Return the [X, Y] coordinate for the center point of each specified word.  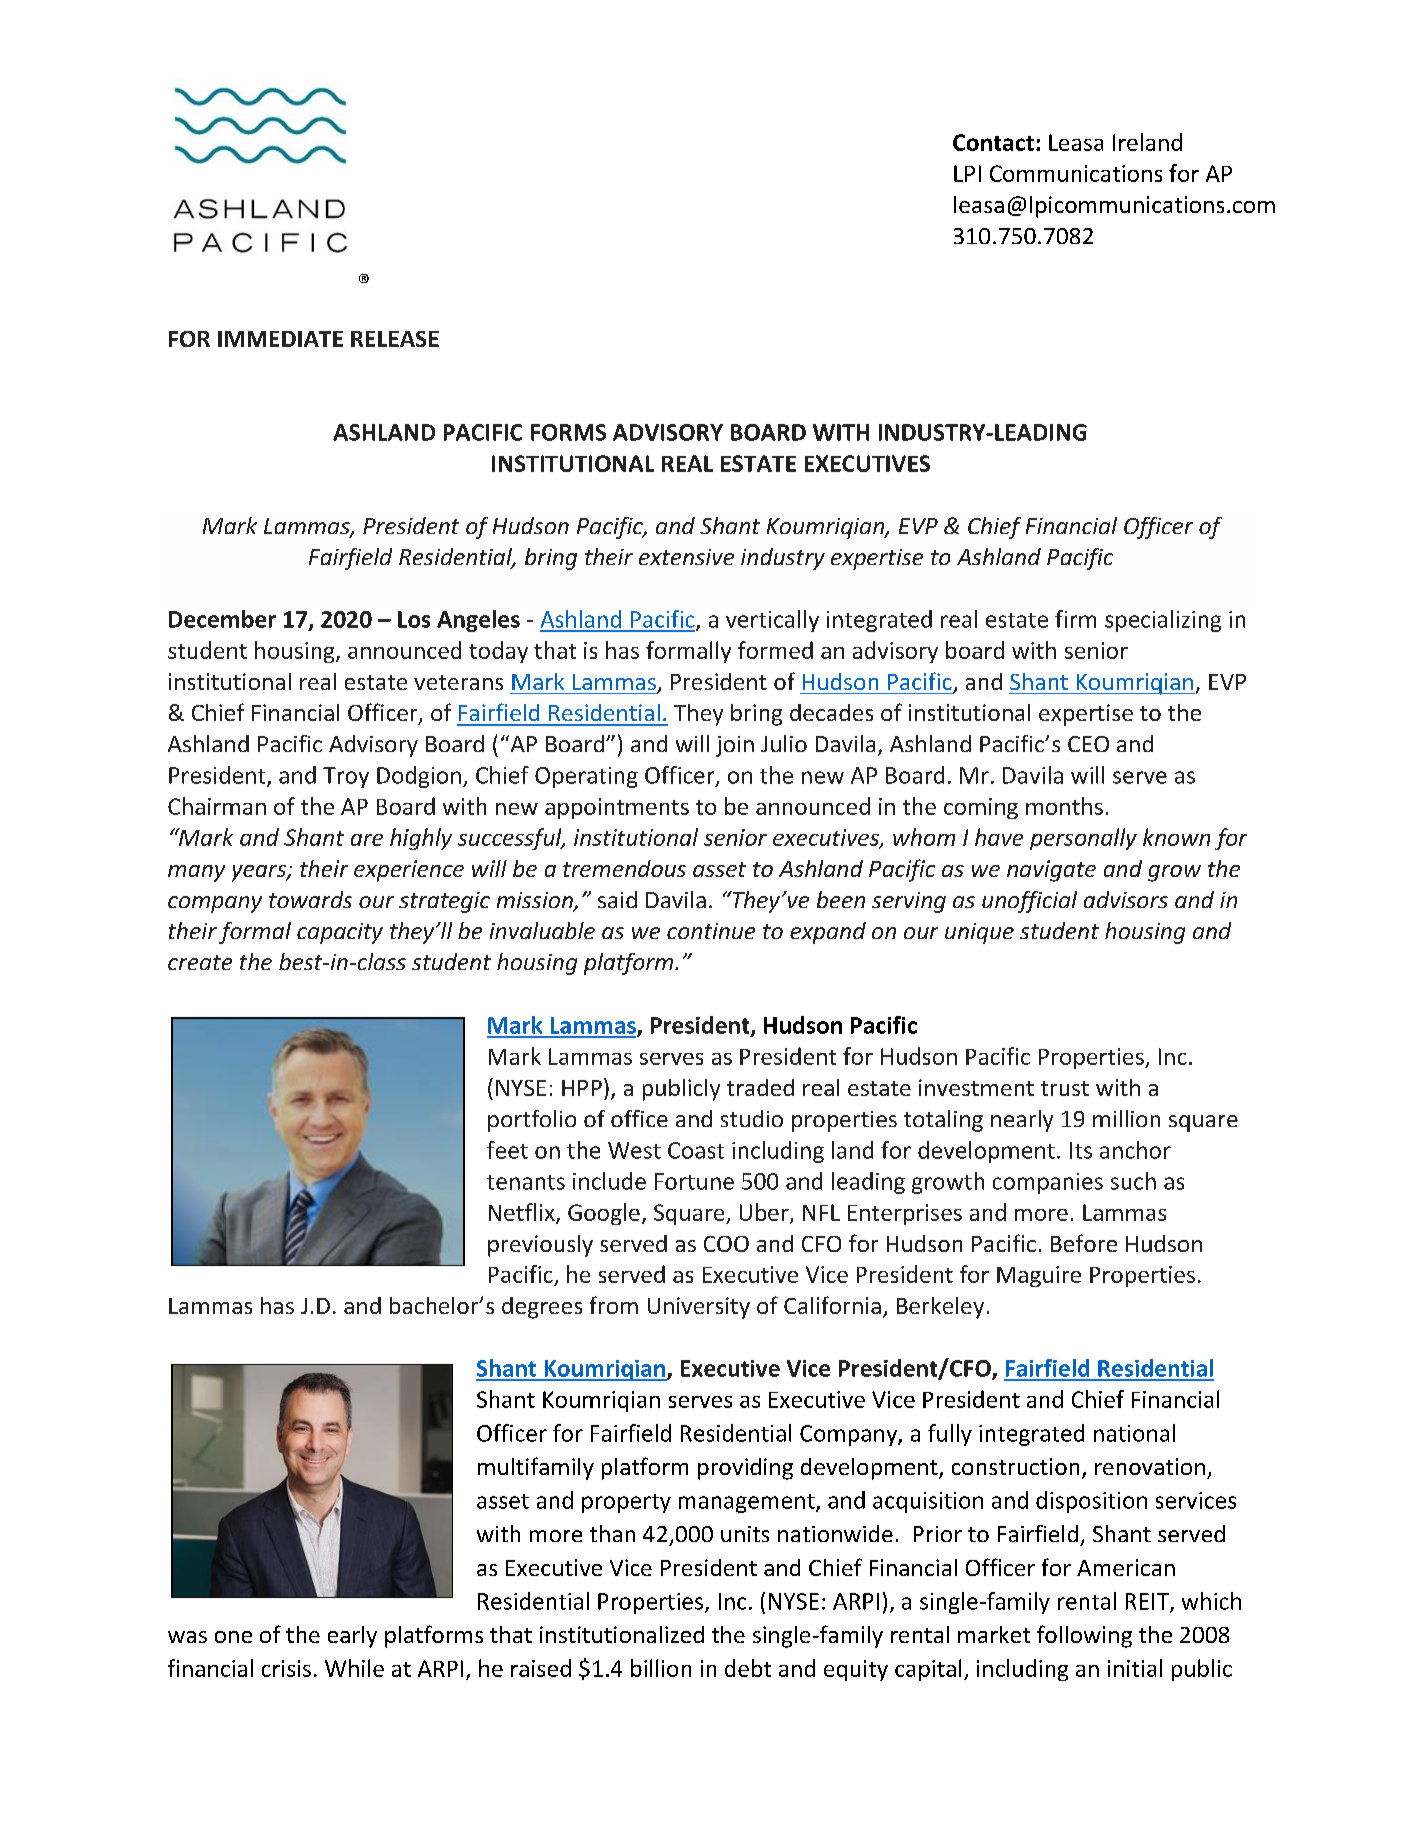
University [699, 1308]
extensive [686, 557]
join [735, 746]
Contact [993, 142]
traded [760, 1087]
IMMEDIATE [280, 339]
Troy [346, 777]
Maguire [1039, 1276]
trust [1065, 1088]
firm [1075, 619]
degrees [542, 1308]
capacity [340, 933]
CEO [1088, 744]
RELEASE [395, 339]
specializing [1163, 621]
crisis [286, 1668]
